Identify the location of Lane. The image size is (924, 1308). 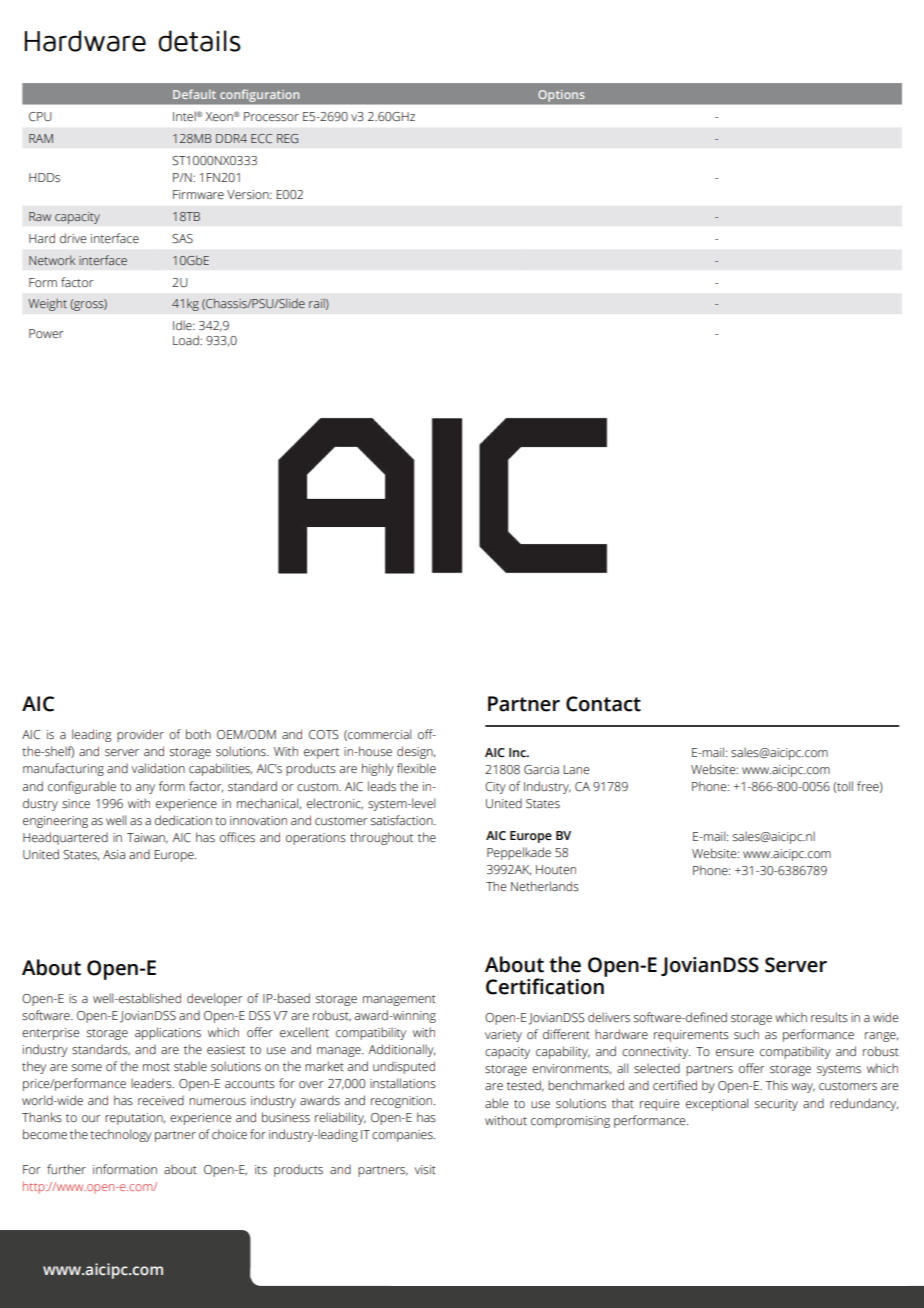
(576, 769).
